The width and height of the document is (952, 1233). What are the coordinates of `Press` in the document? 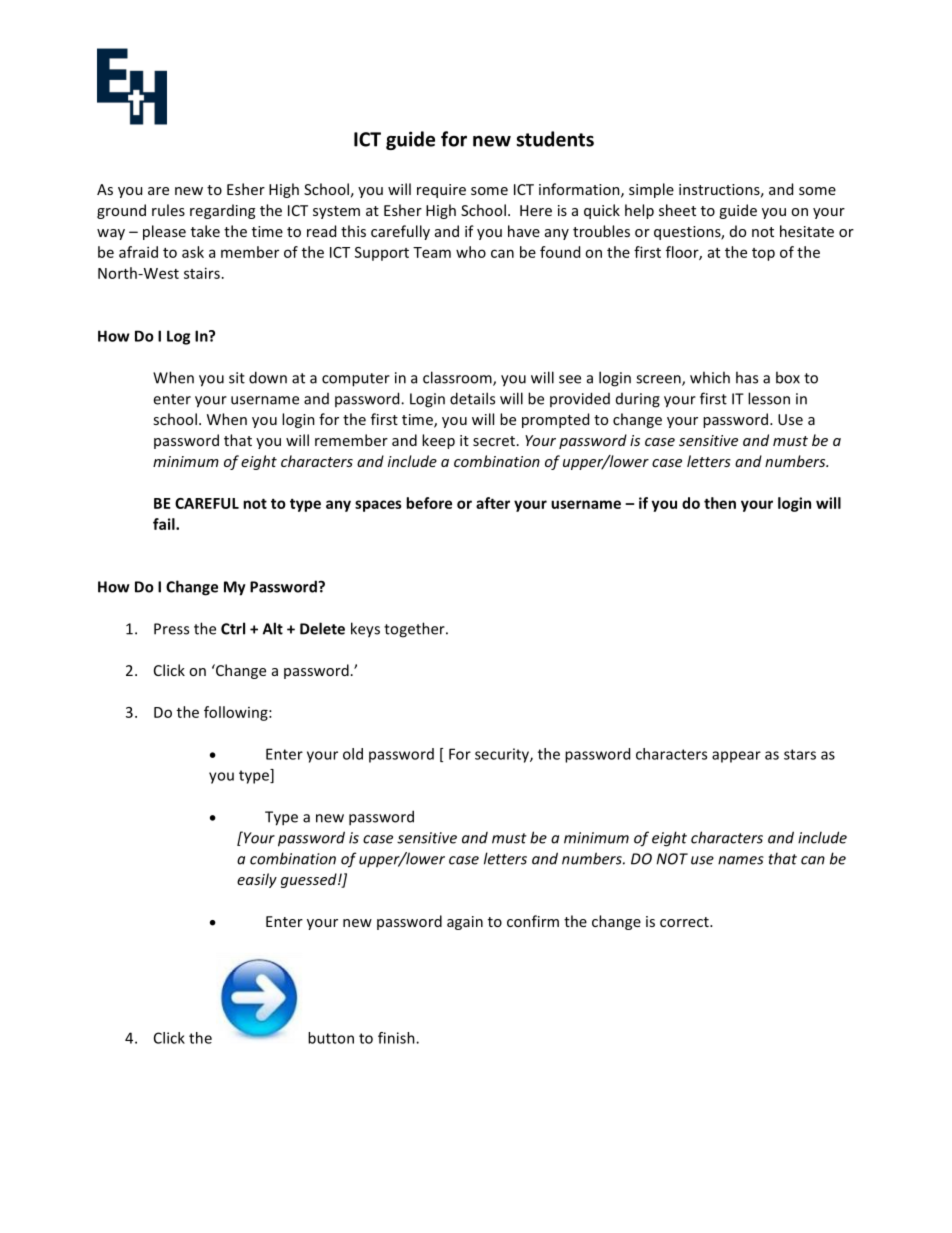 It's located at (171, 629).
